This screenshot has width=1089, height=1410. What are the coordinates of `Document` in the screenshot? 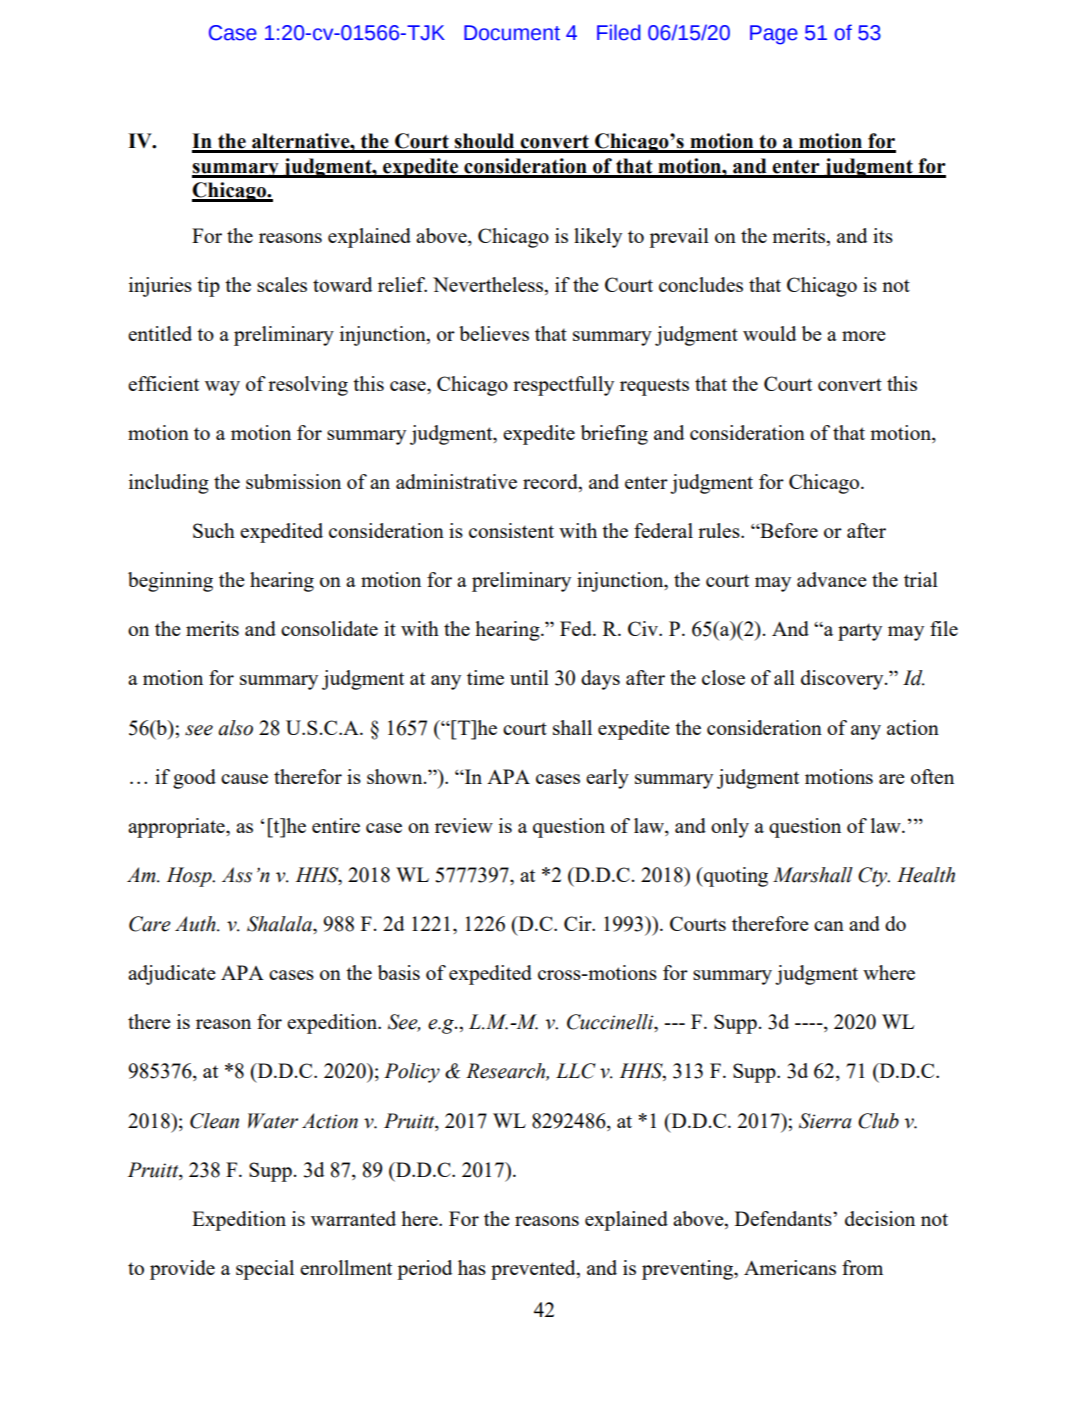 It's located at (512, 33).
